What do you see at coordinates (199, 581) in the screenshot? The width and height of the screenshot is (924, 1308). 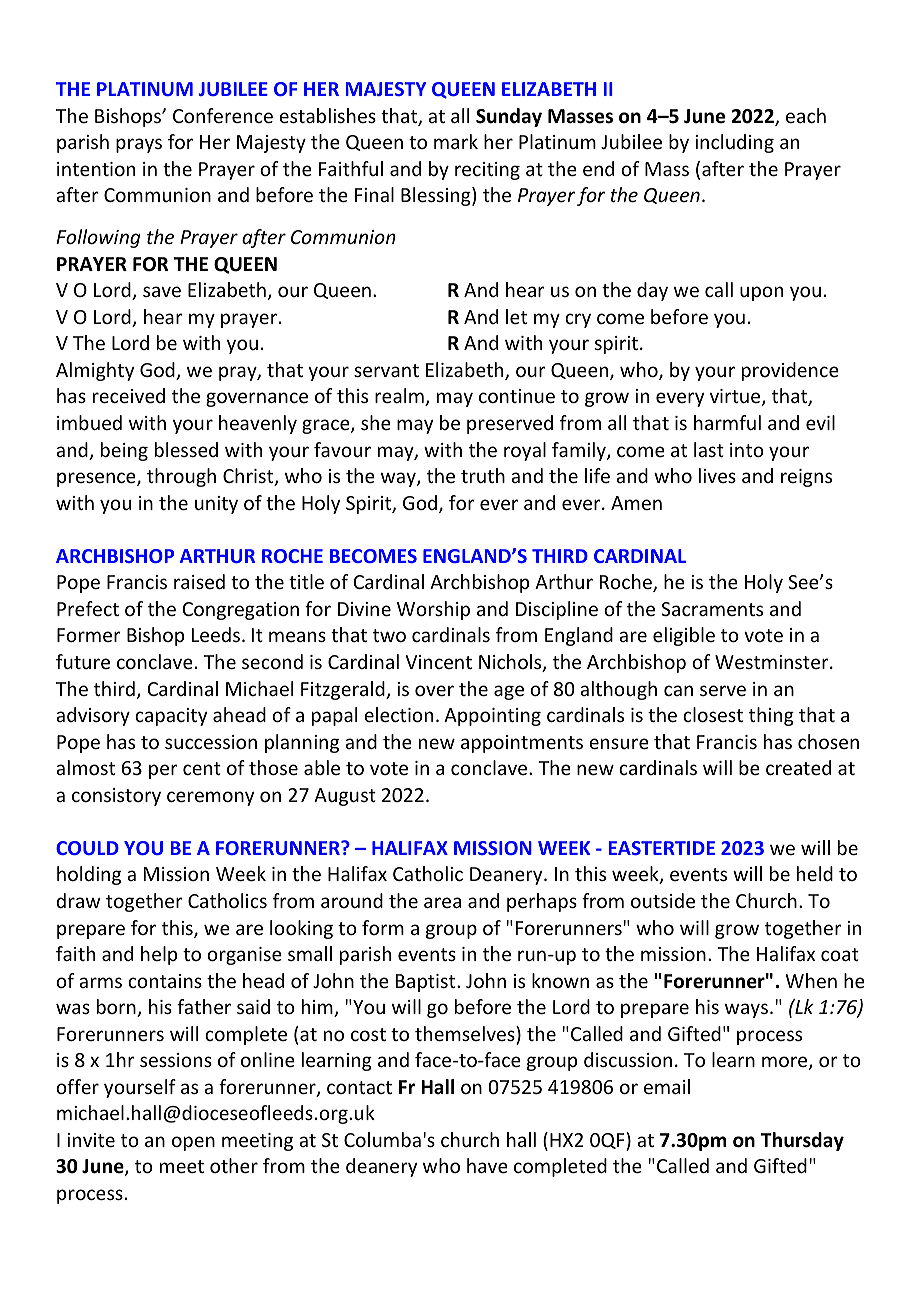 I see `raised` at bounding box center [199, 581].
